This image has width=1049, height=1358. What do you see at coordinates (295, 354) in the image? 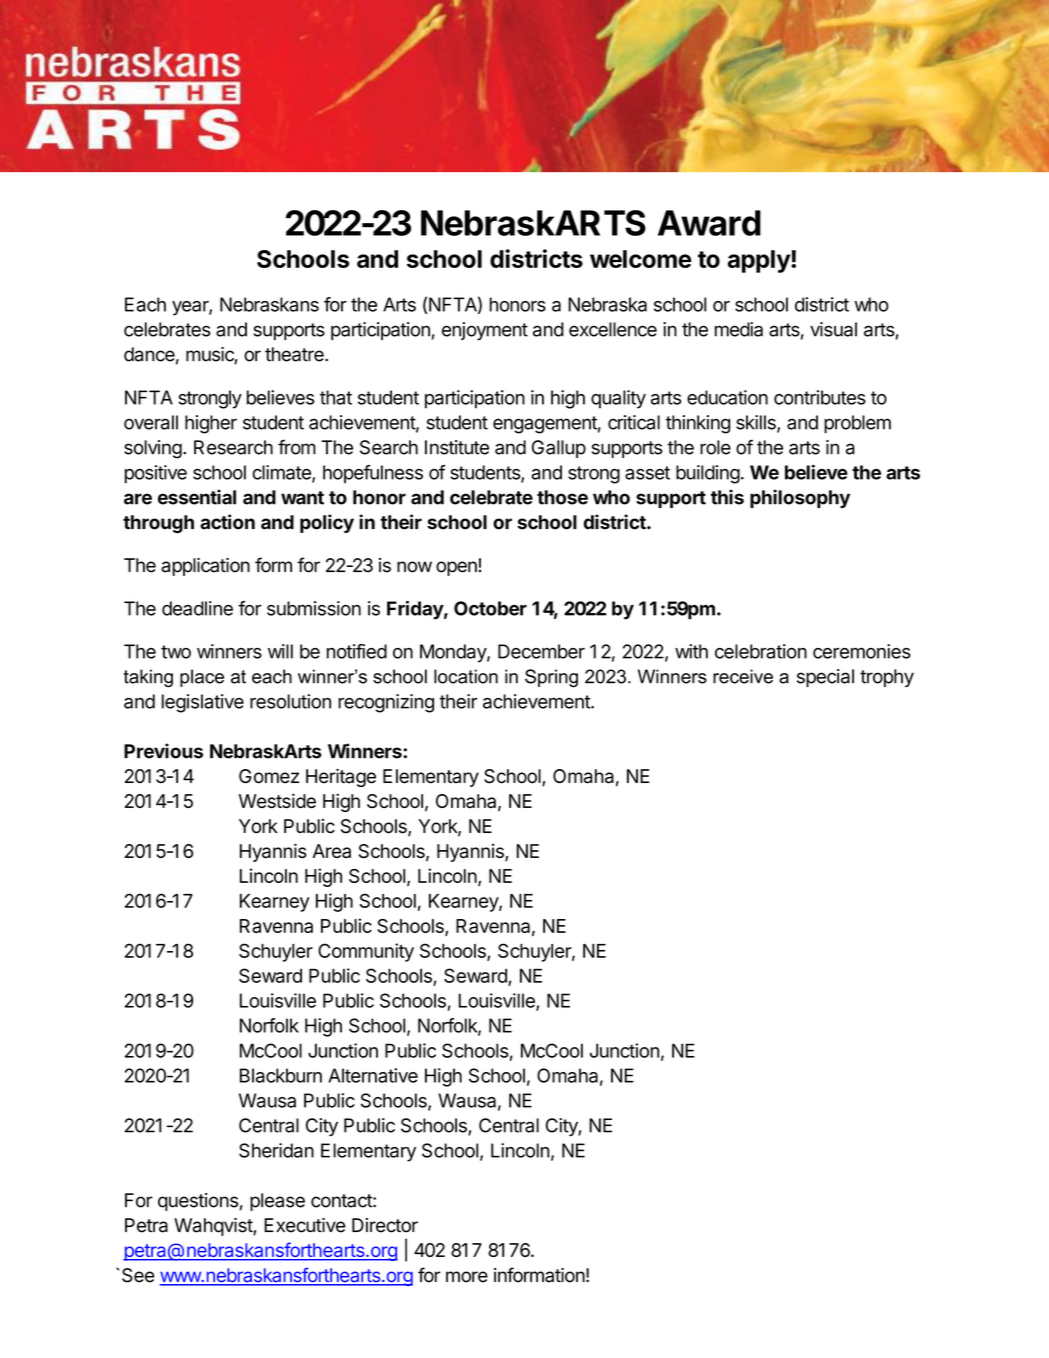
I see `theatre` at bounding box center [295, 354].
